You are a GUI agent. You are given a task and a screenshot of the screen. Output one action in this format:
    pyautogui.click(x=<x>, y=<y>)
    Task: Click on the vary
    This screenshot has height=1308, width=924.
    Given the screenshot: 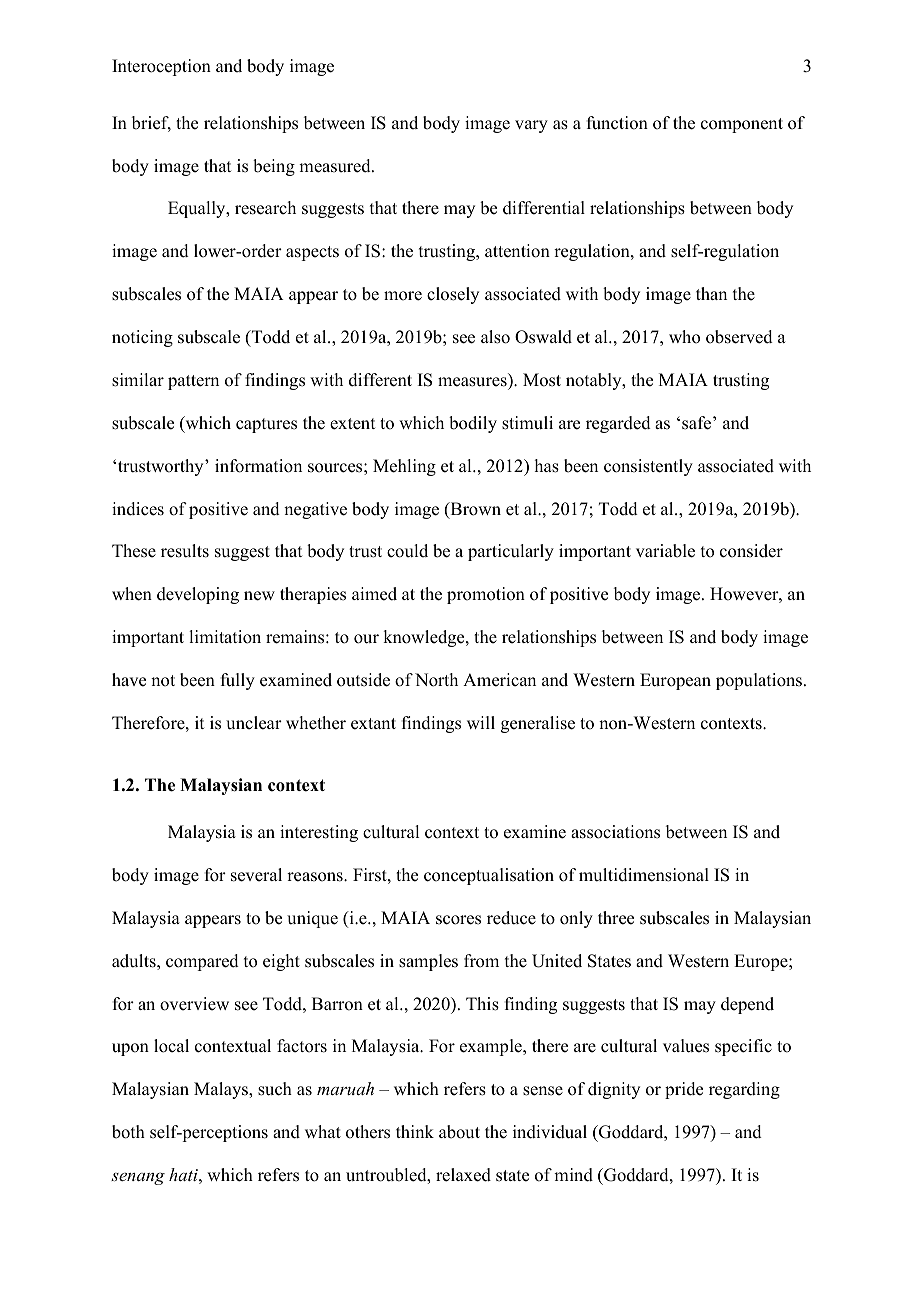 What is the action you would take?
    pyautogui.click(x=531, y=126)
